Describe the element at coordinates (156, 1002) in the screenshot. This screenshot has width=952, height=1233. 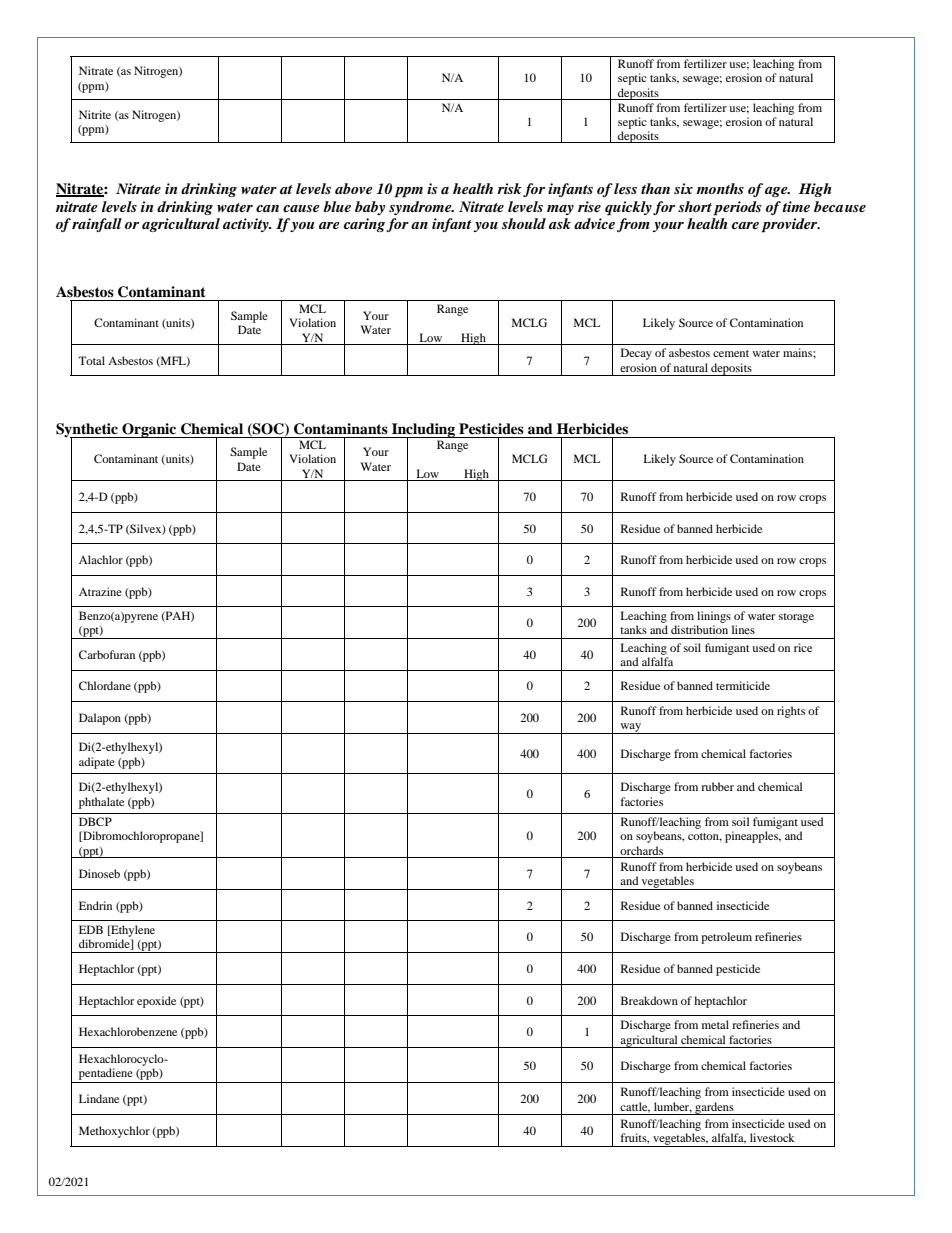
I see `epoxide` at that location.
